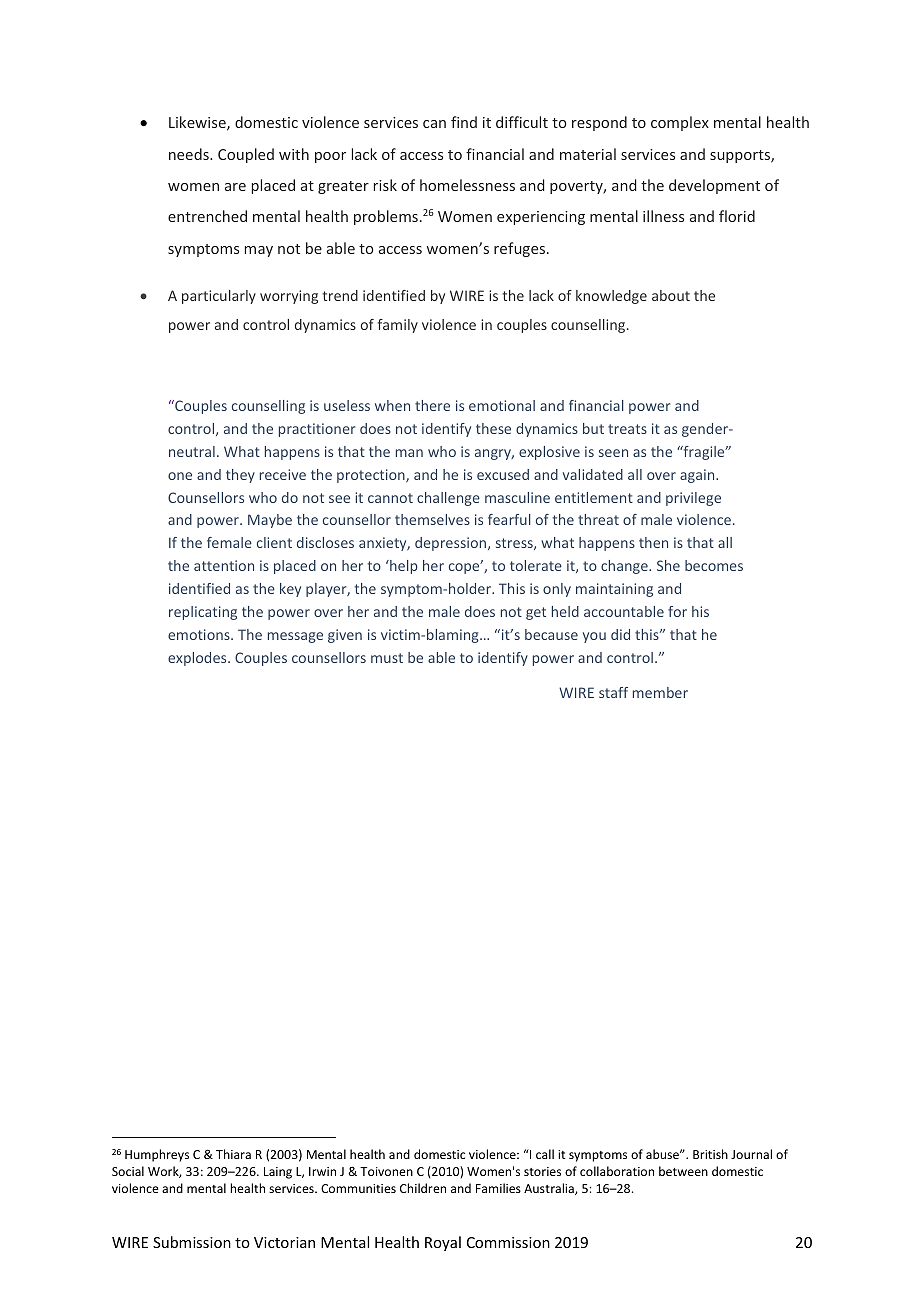 Image resolution: width=924 pixels, height=1309 pixels. I want to click on British, so click(710, 1154).
